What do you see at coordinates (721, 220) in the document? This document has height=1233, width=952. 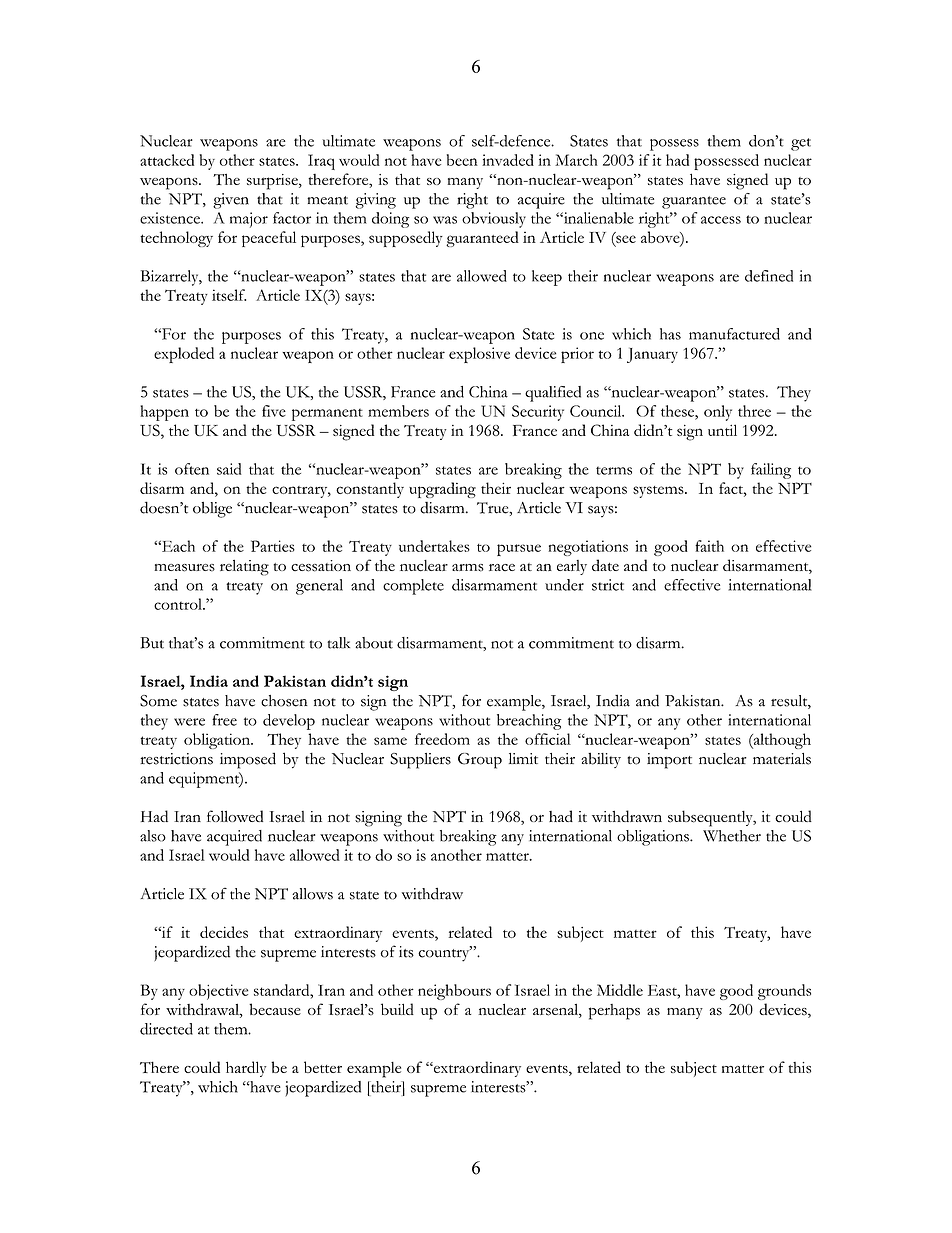 I see `access` at bounding box center [721, 220].
